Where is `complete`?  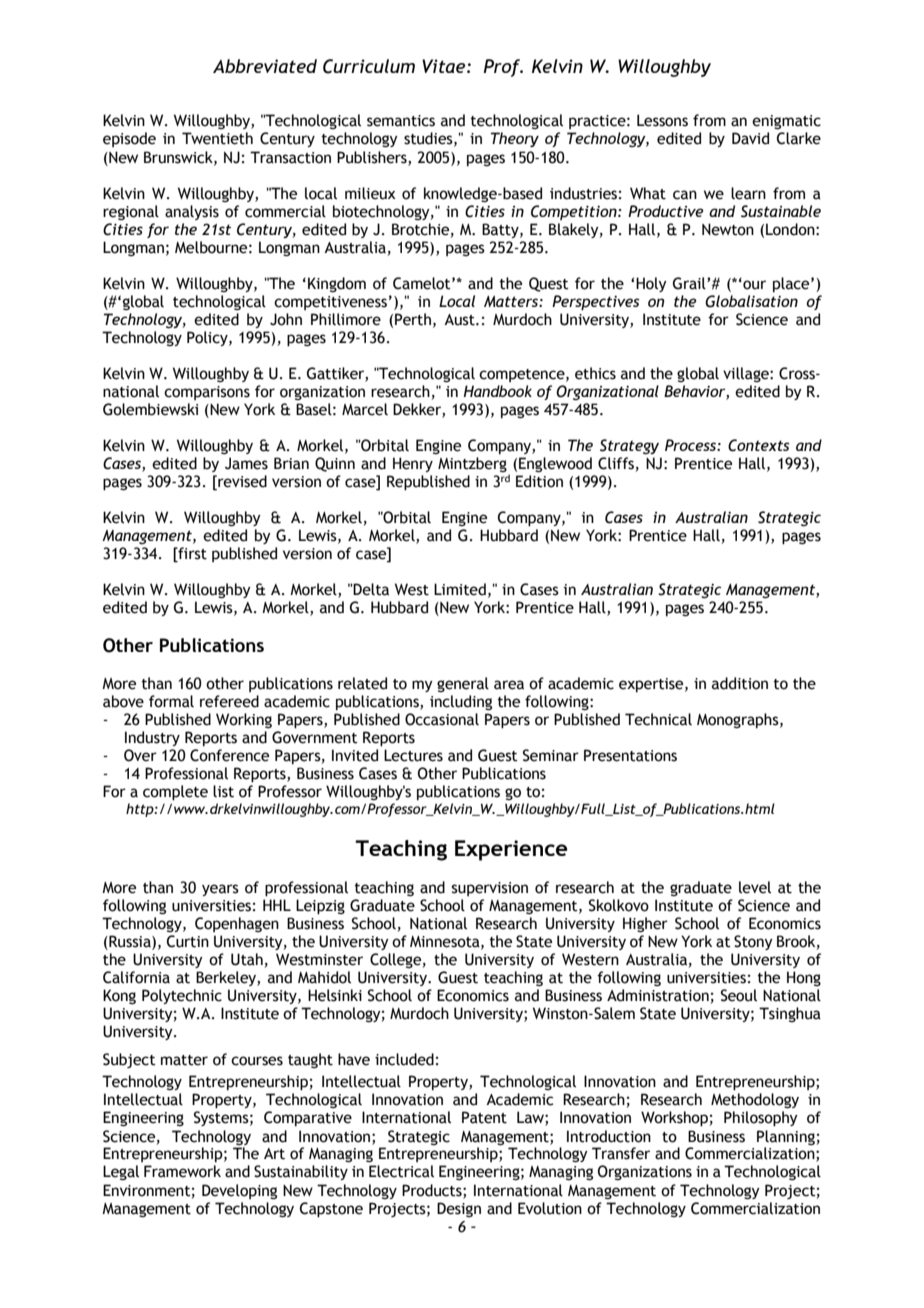 complete is located at coordinates (175, 793).
